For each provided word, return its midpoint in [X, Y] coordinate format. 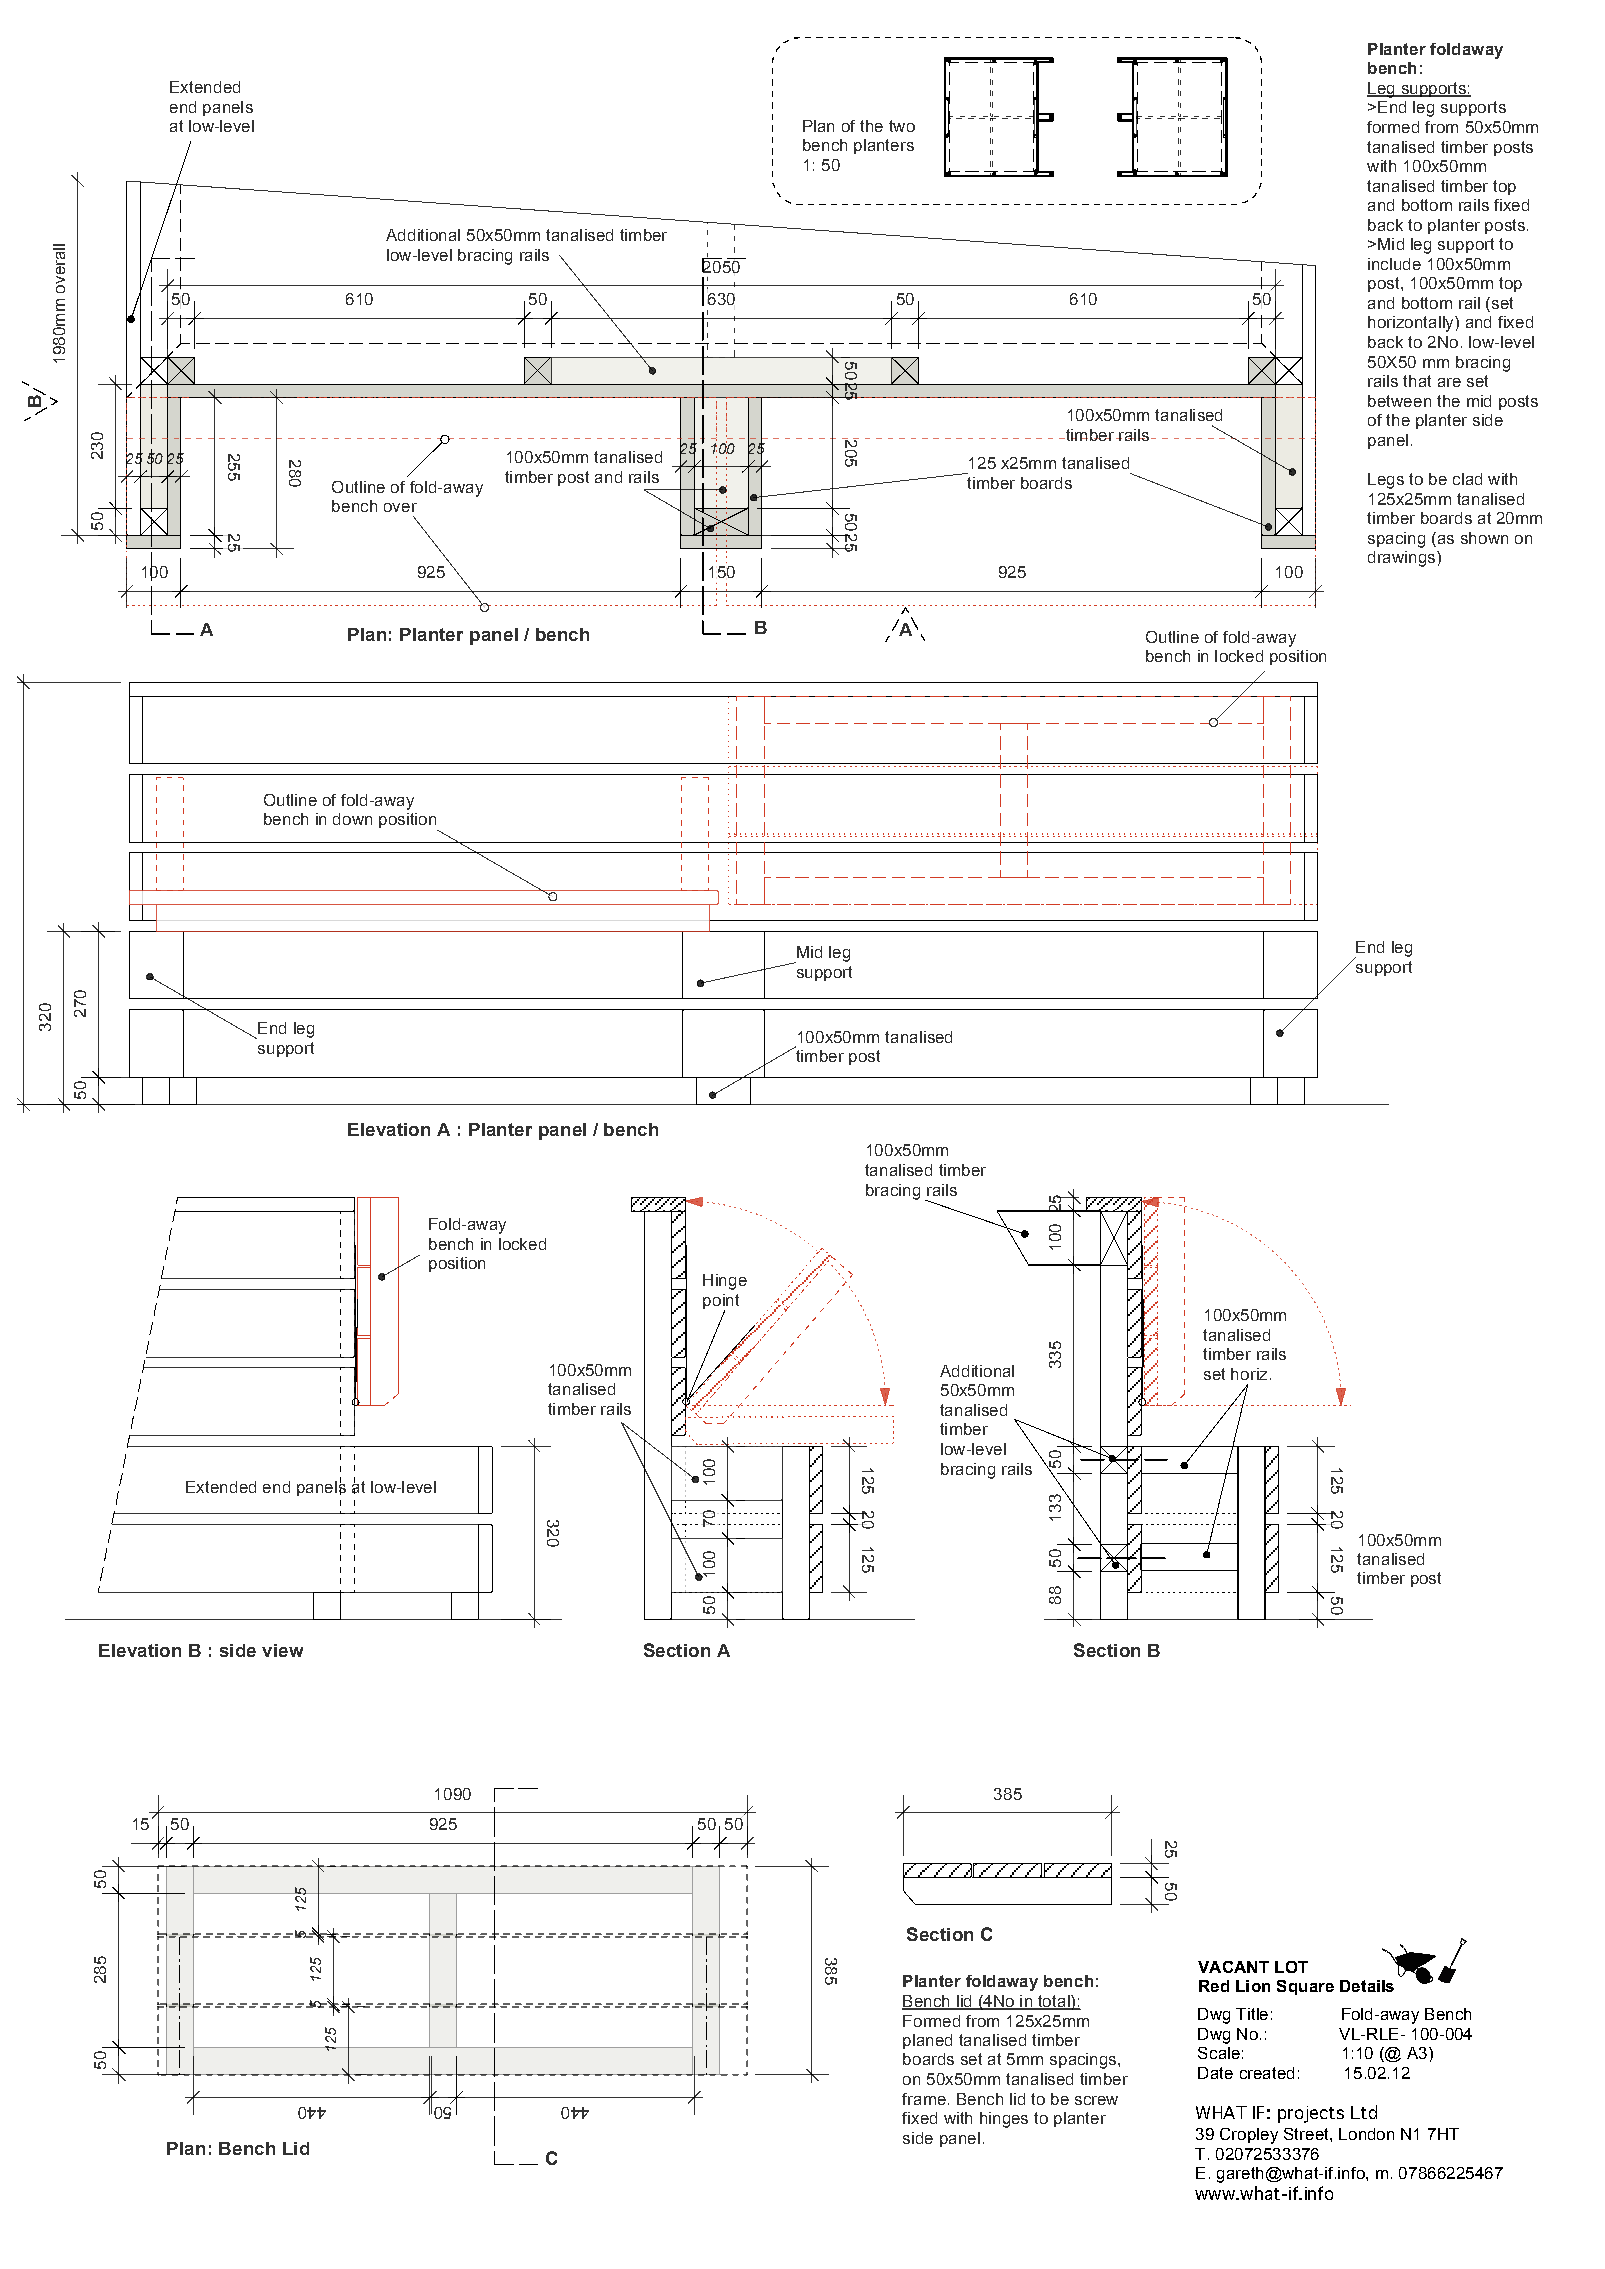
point [721, 1303]
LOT [1291, 1967]
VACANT [1233, 1967]
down [352, 819]
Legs [1386, 481]
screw [1096, 2100]
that [1417, 381]
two [902, 126]
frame [924, 2099]
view [282, 1650]
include [1394, 264]
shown [1484, 538]
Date [1215, 2073]
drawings [1401, 559]
